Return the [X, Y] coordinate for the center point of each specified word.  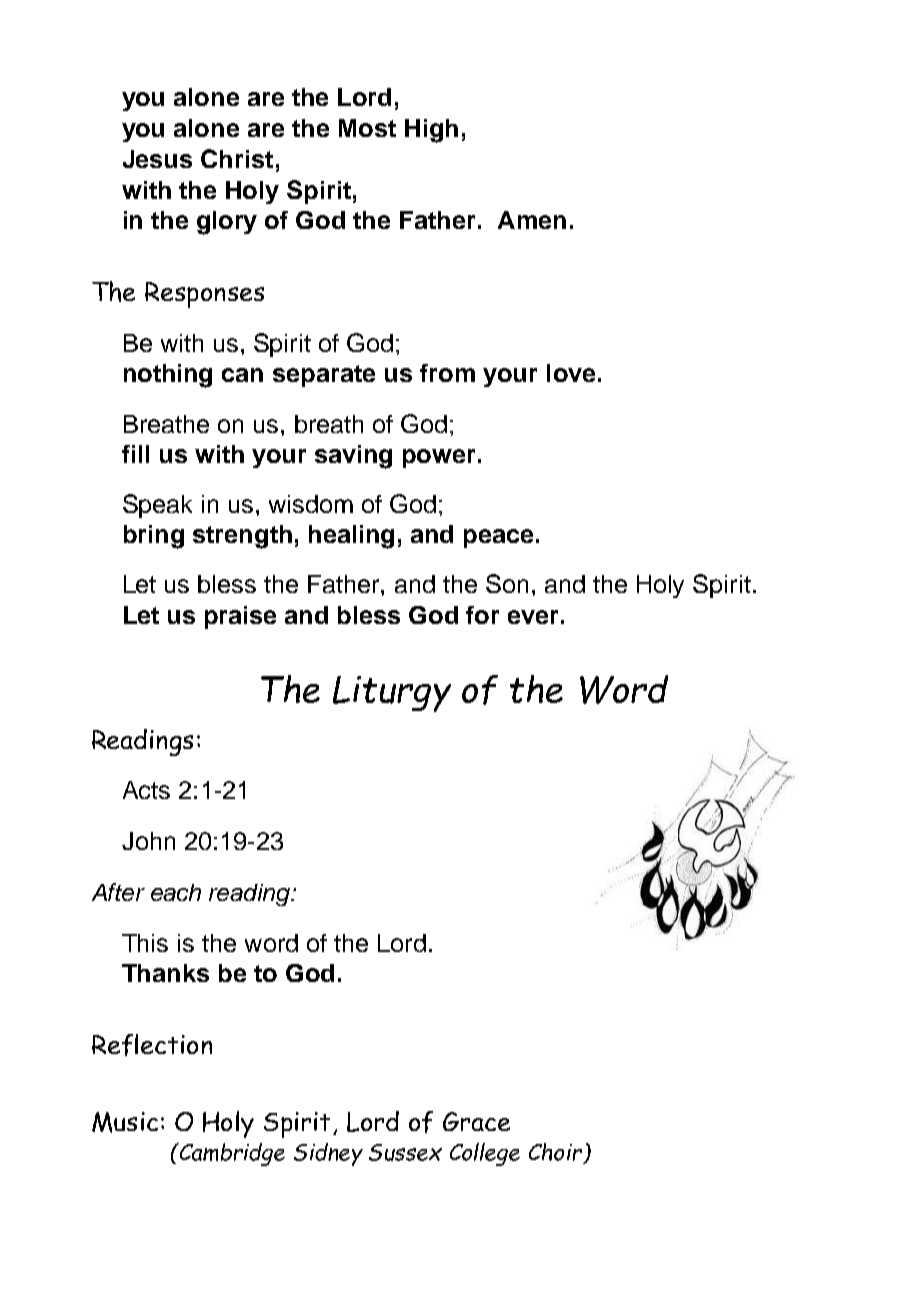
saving [353, 457]
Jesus [157, 159]
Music [125, 1122]
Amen [532, 220]
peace [498, 538]
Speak [157, 506]
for [482, 615]
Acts [146, 790]
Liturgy [392, 694]
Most [367, 128]
